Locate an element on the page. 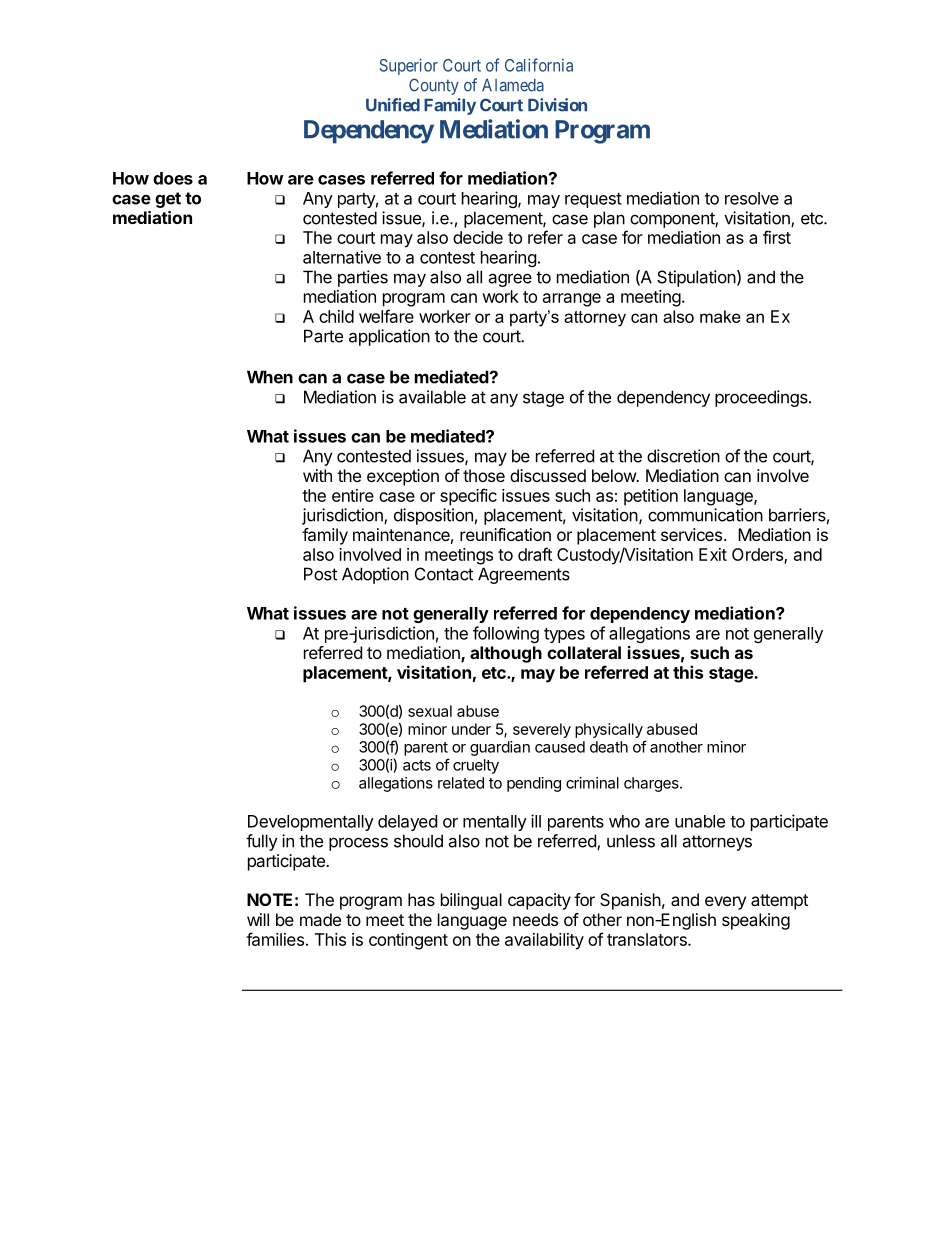 This page has width=952, height=1233. following is located at coordinates (506, 634).
